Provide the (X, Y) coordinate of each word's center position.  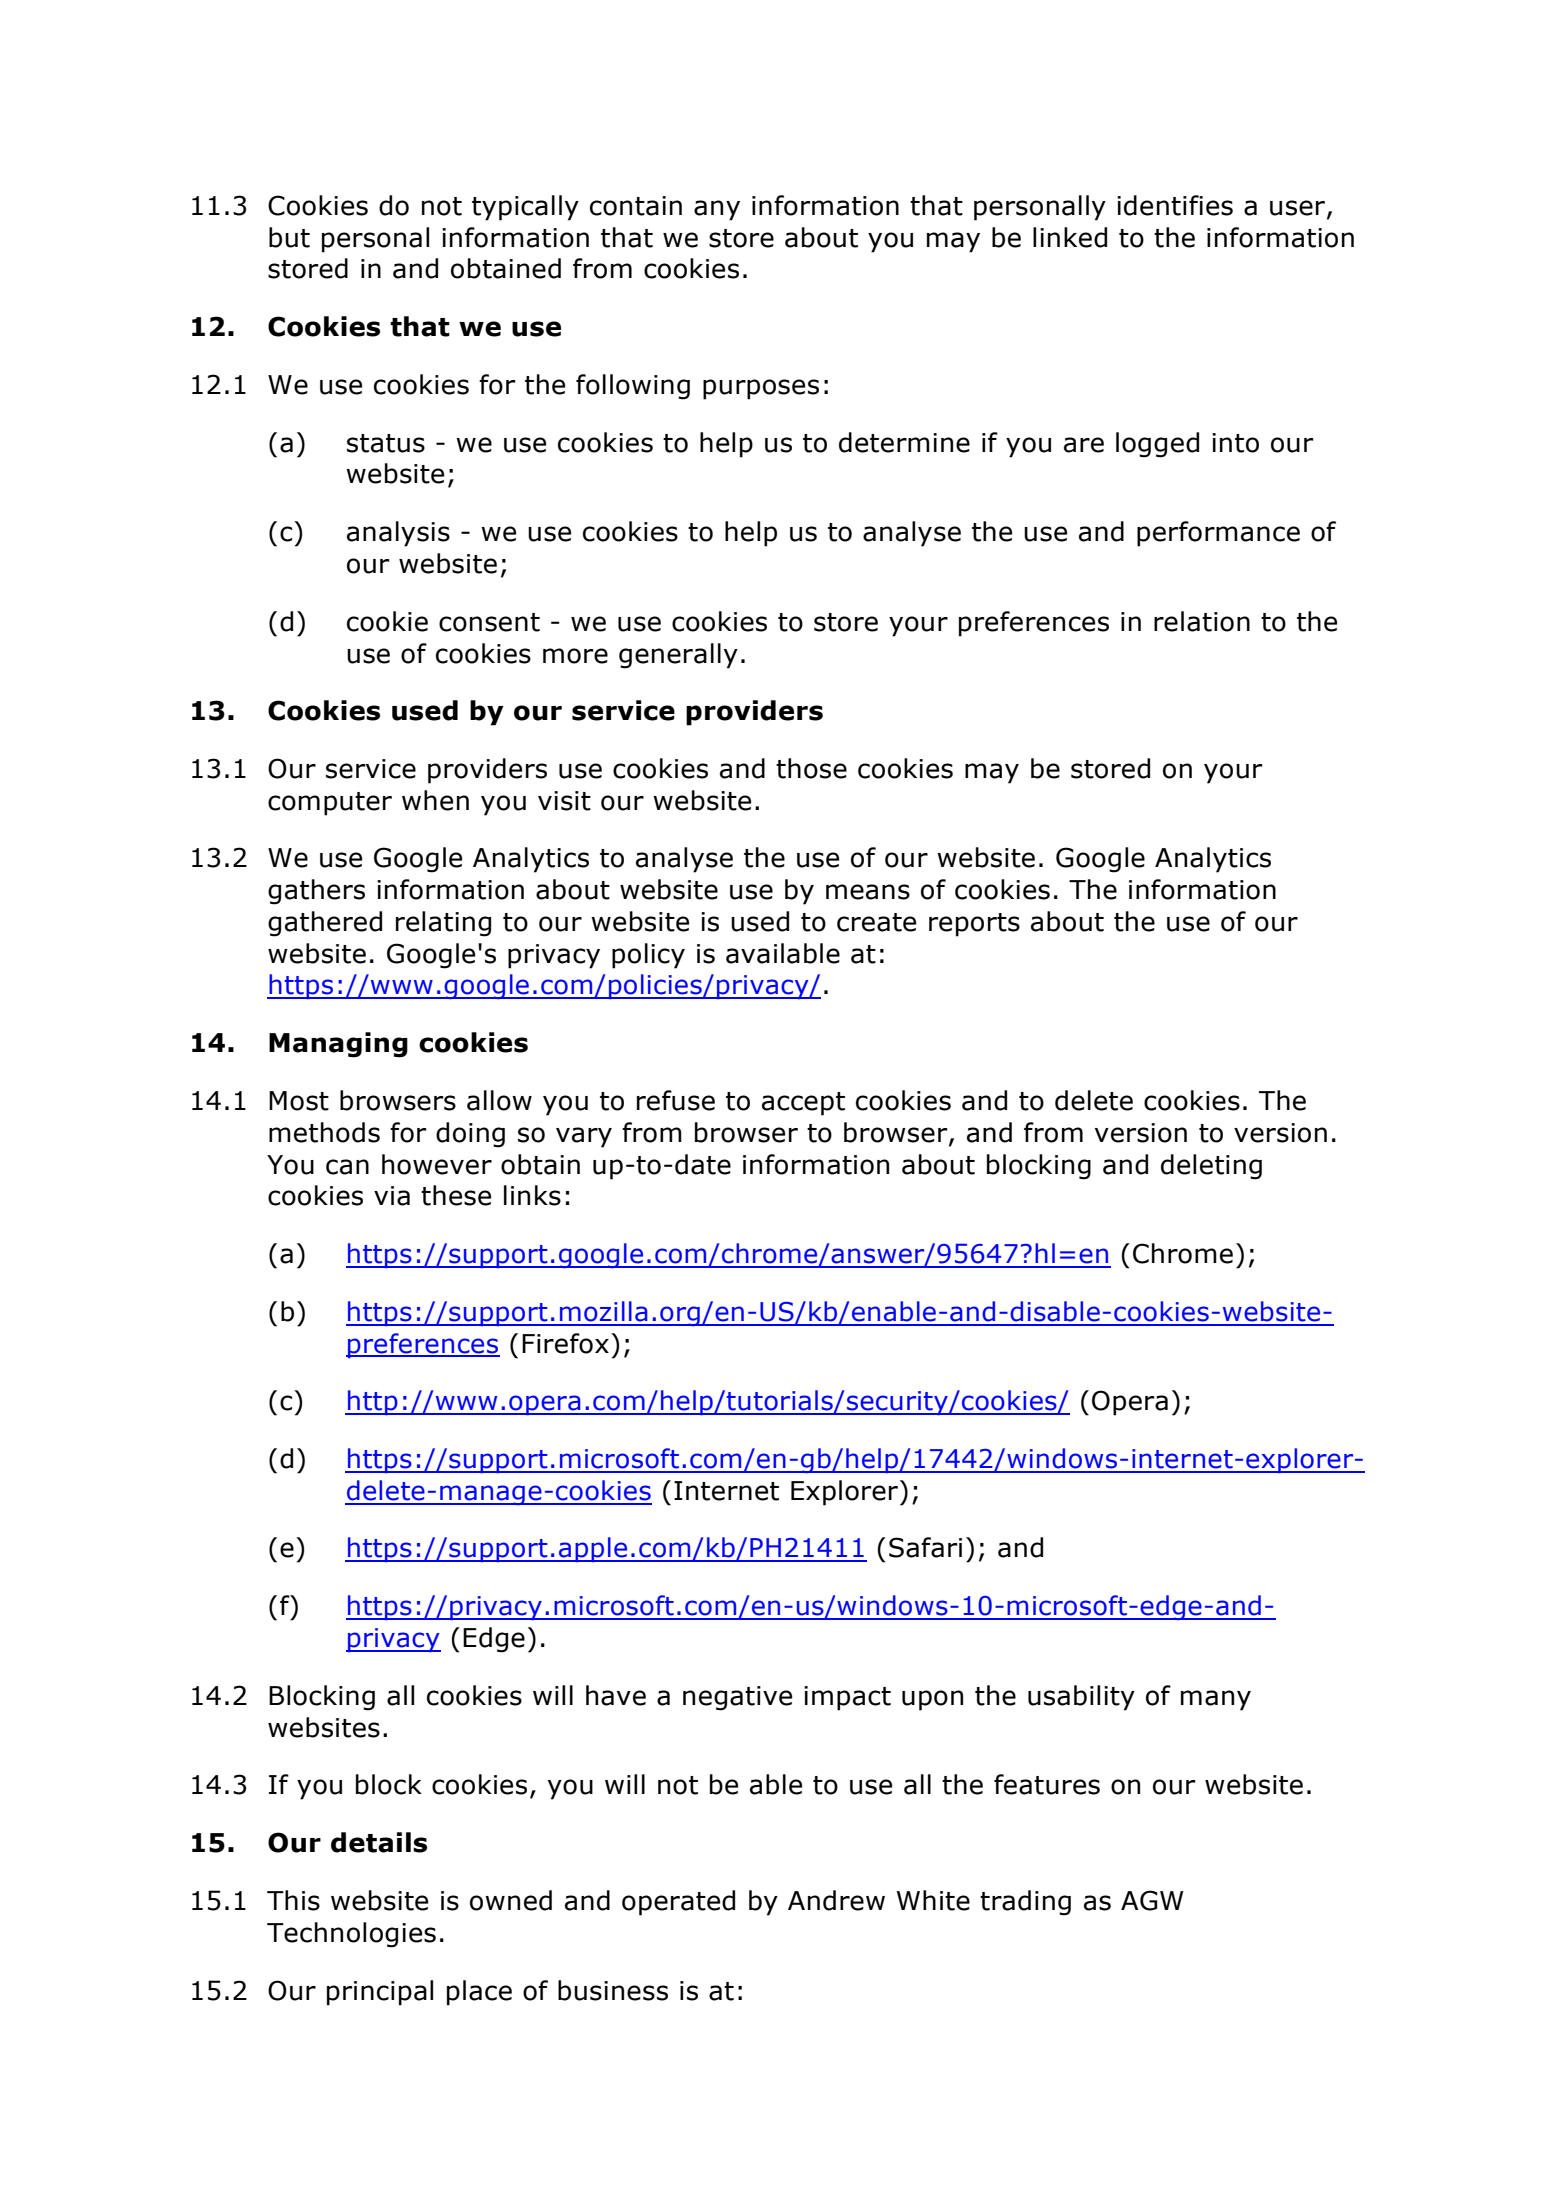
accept (803, 1104)
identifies (1175, 205)
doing (470, 1135)
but (289, 237)
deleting (1211, 1167)
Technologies (351, 1935)
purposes (761, 389)
